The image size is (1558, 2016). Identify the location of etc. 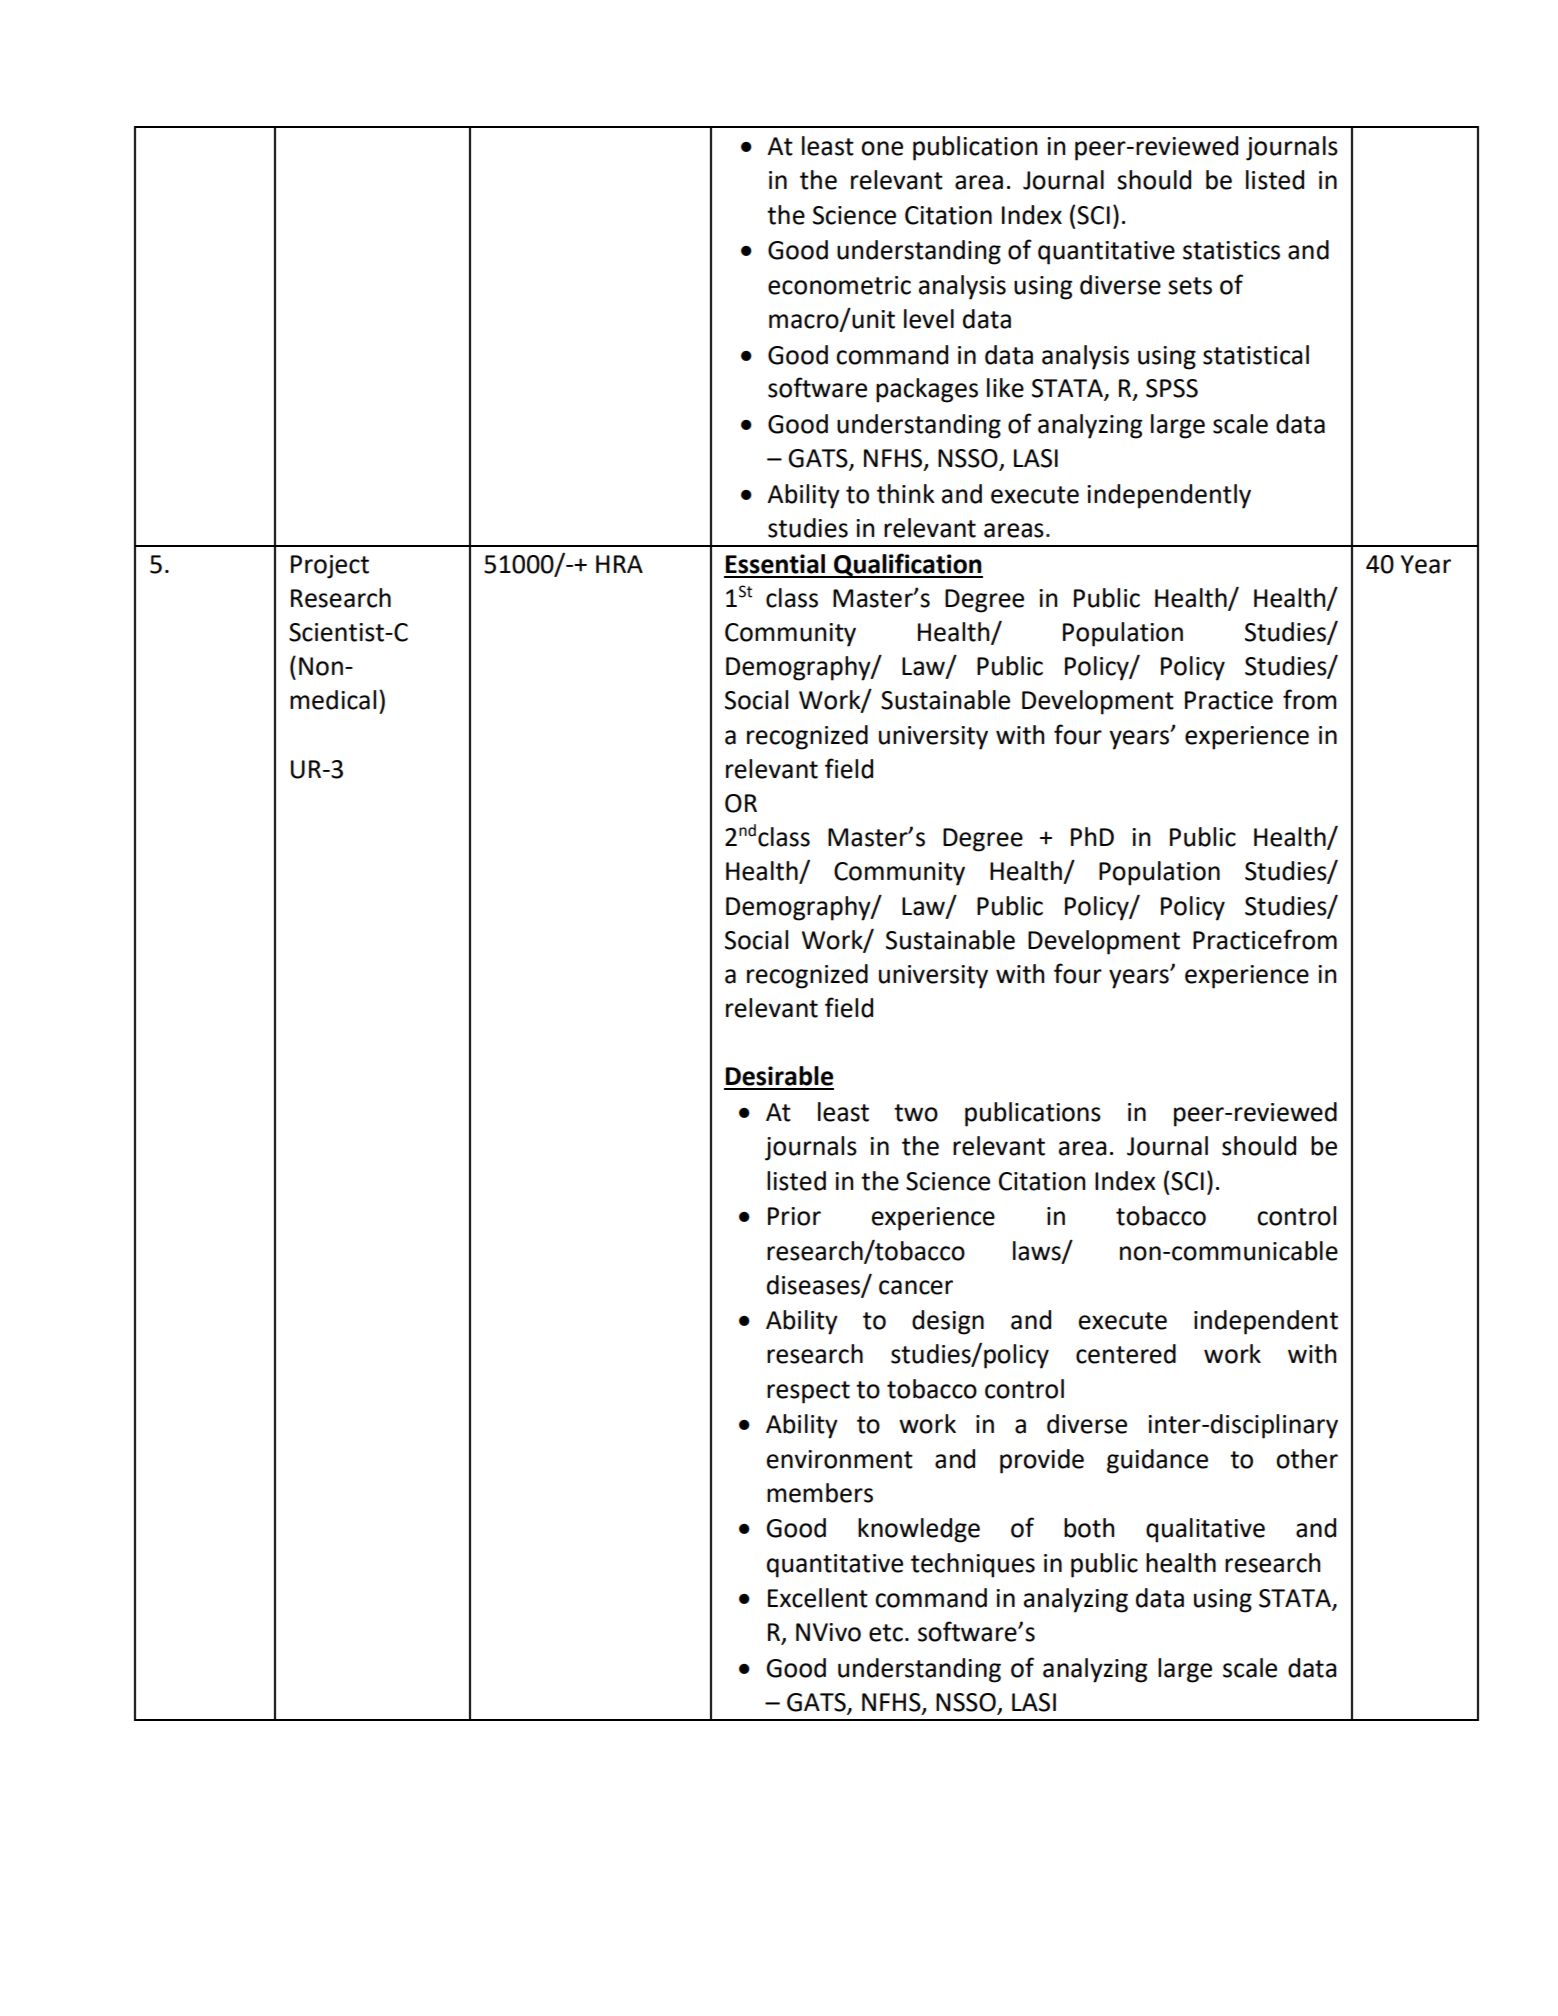
(886, 1633).
